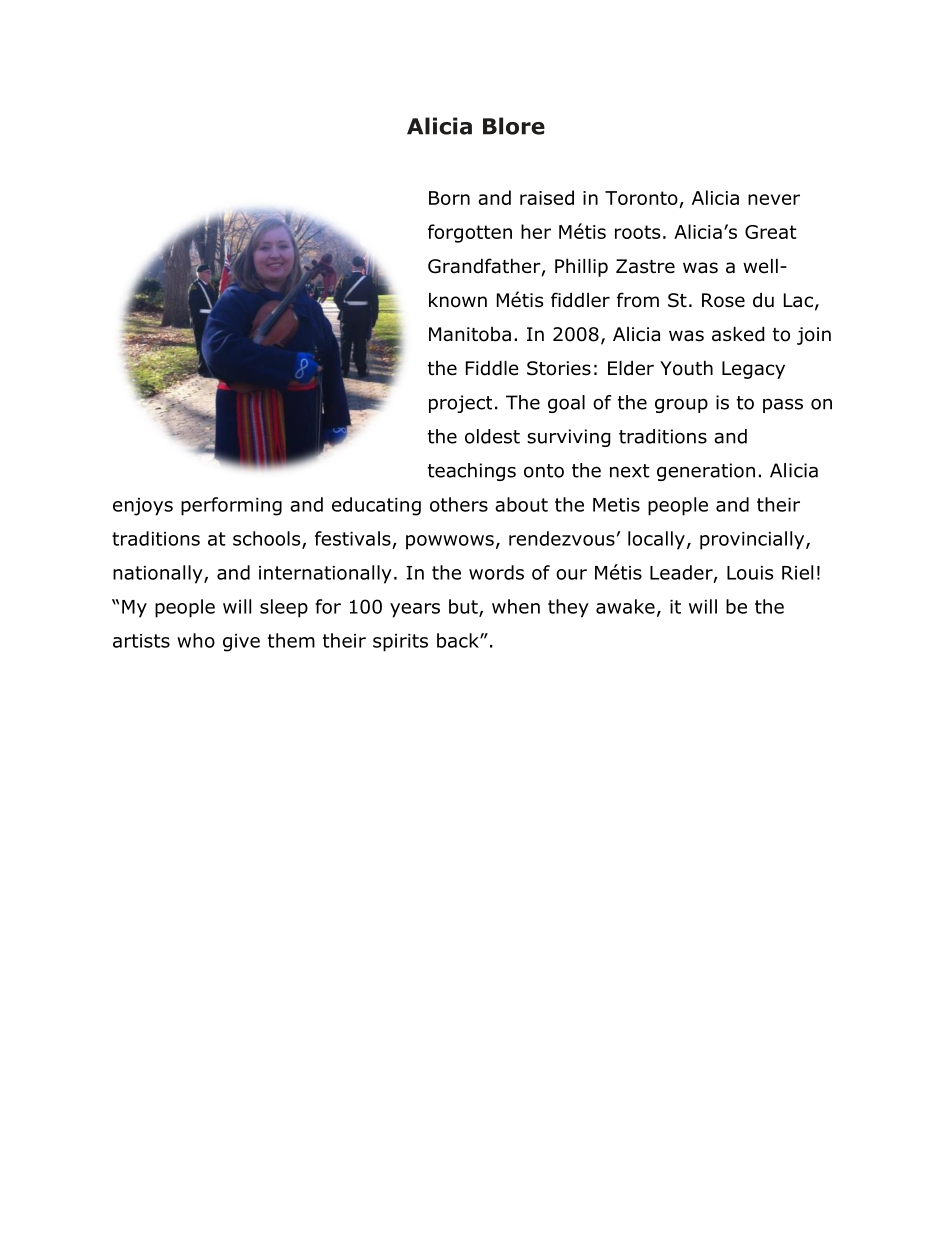 The height and width of the screenshot is (1233, 952). I want to click on back, so click(459, 640).
